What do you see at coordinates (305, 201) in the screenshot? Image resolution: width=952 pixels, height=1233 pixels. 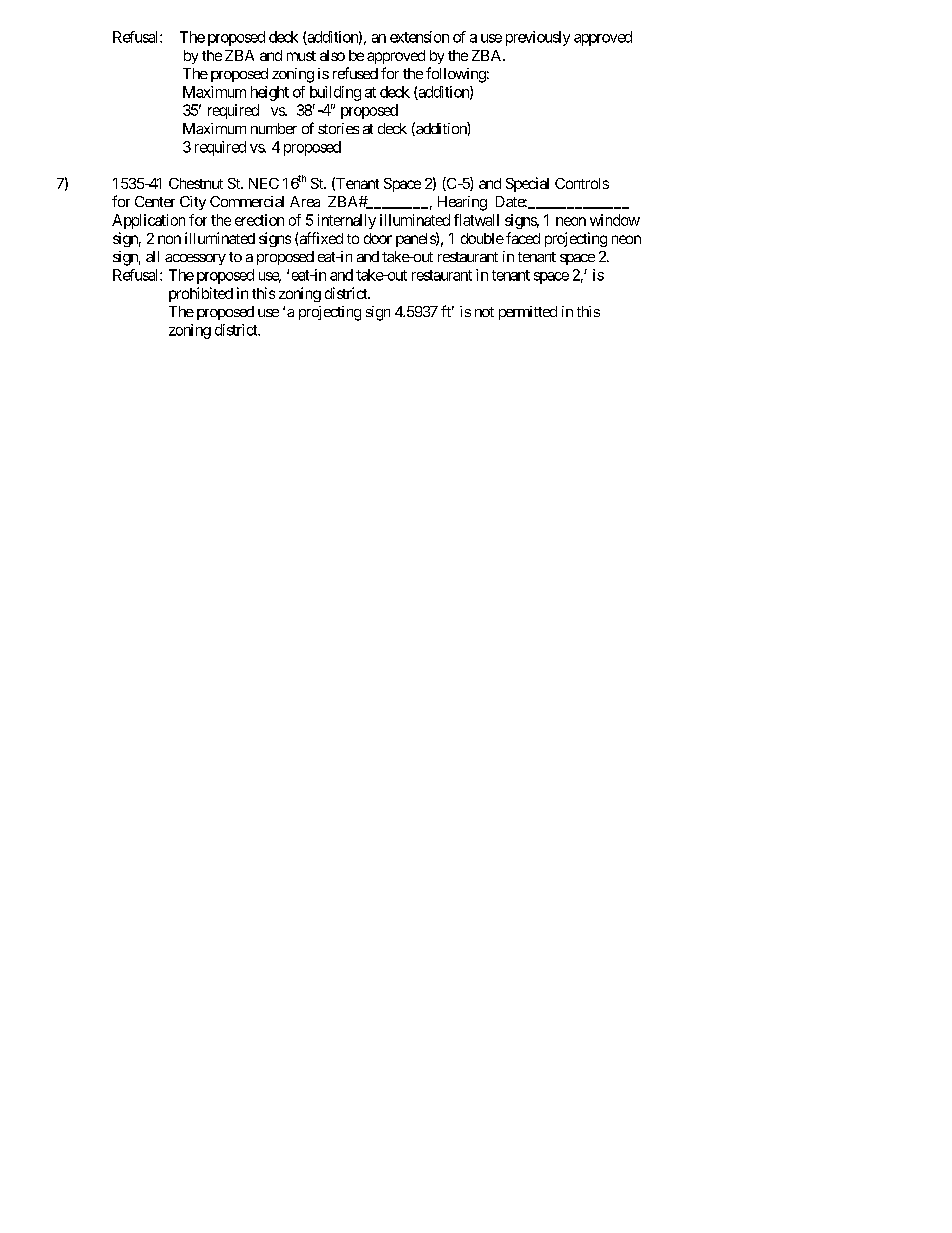 I see `Area` at bounding box center [305, 201].
